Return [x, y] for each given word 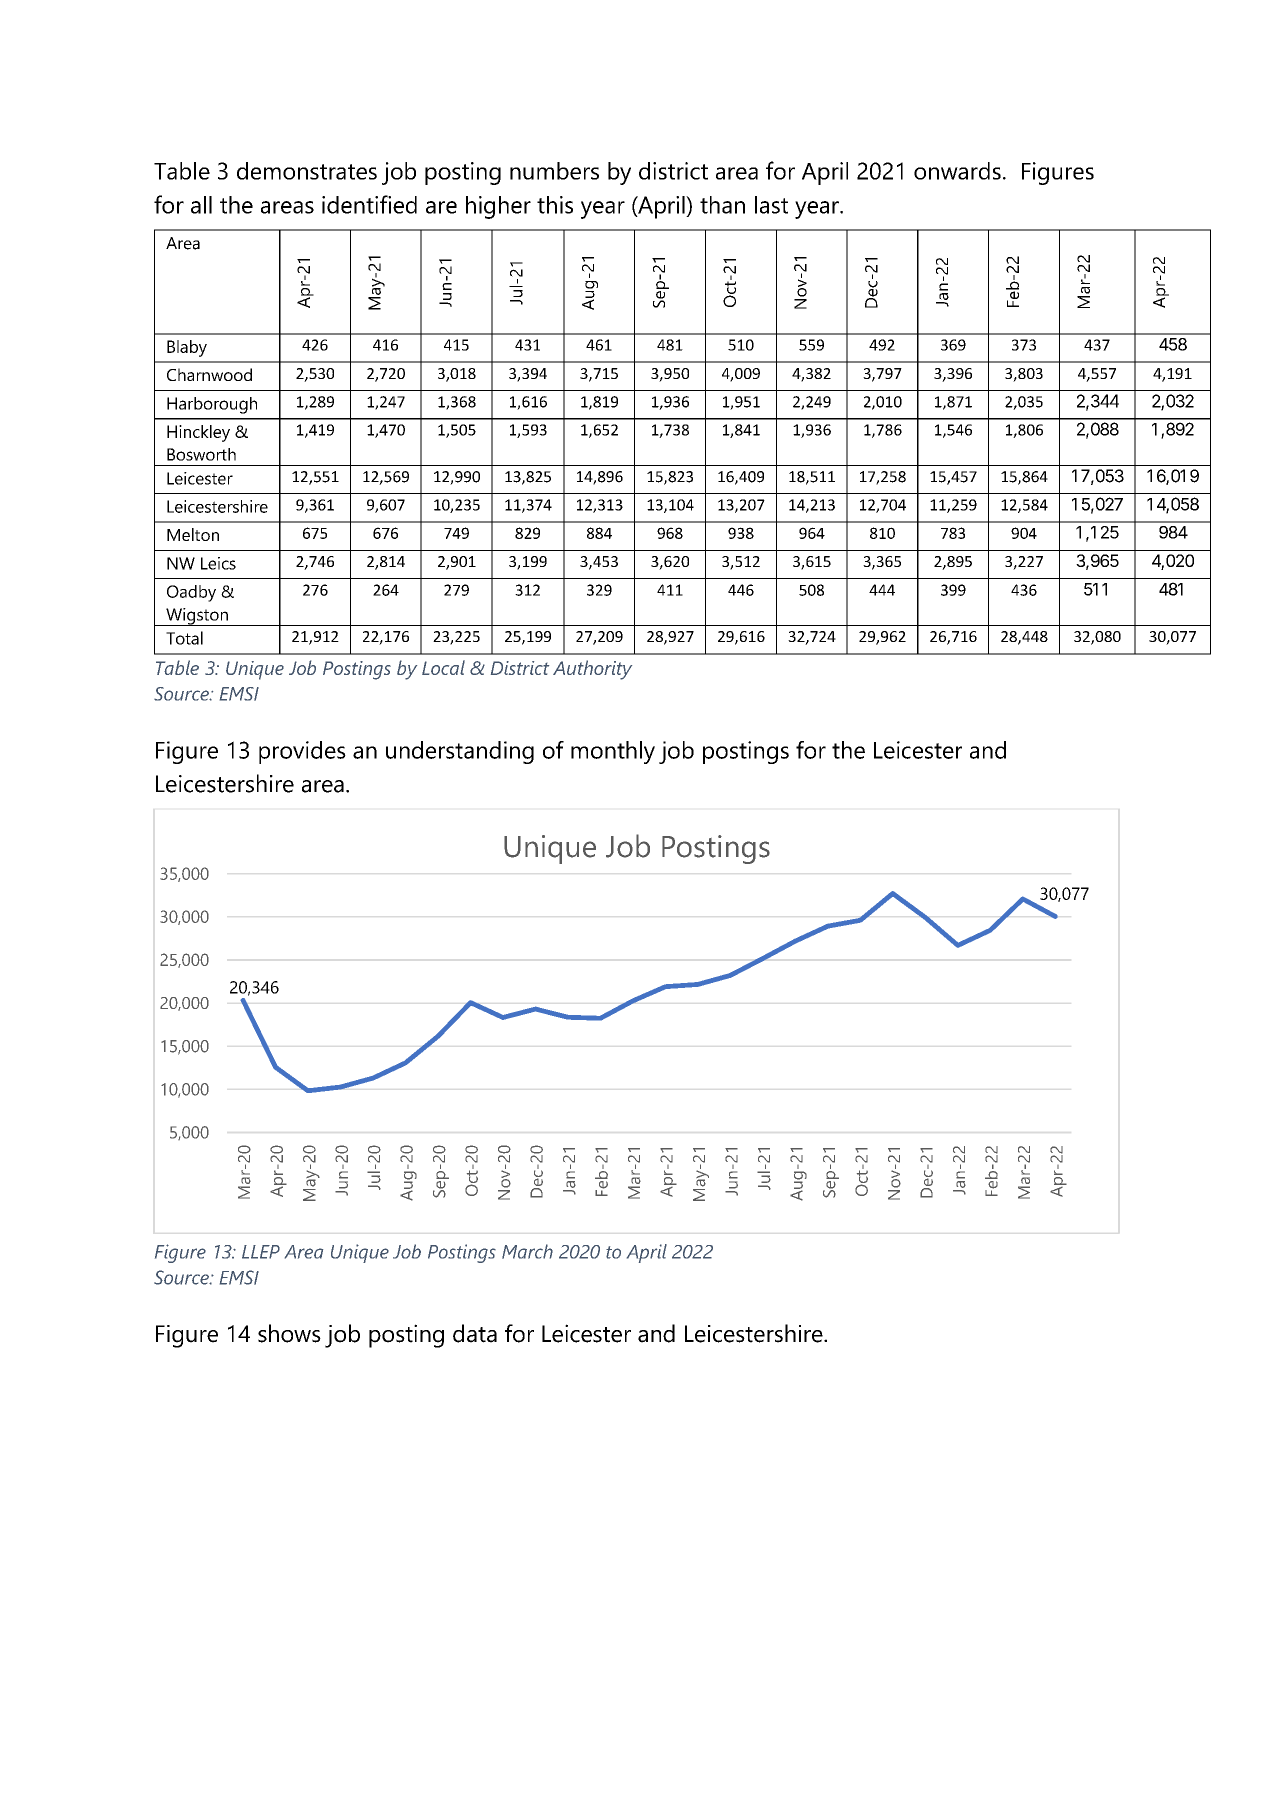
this [555, 205]
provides [302, 752]
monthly [613, 752]
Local [443, 667]
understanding [460, 752]
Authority [592, 670]
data [475, 1333]
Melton [193, 534]
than [722, 205]
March [527, 1251]
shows [289, 1333]
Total [184, 638]
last [771, 205]
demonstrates [307, 171]
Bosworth [201, 454]
